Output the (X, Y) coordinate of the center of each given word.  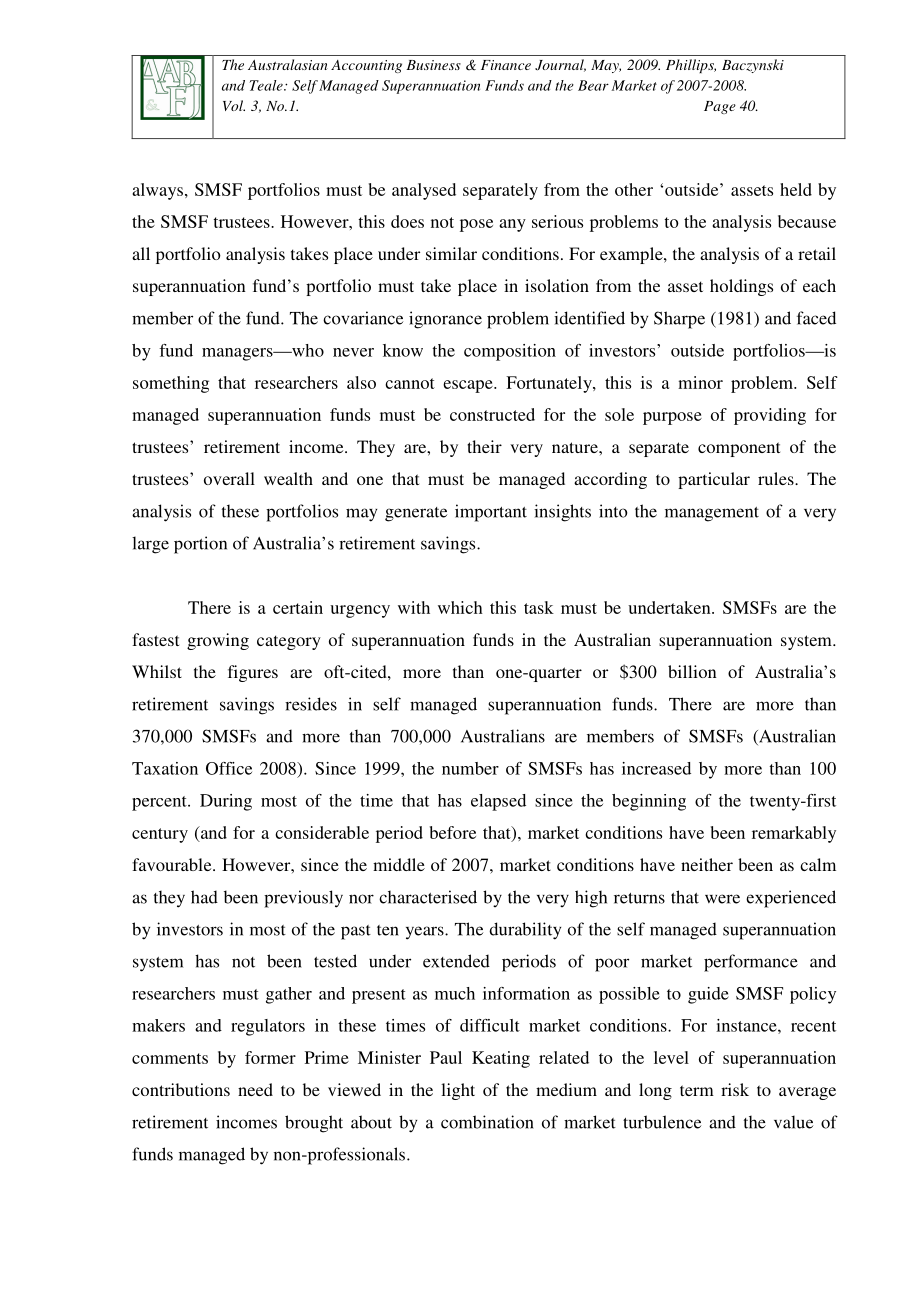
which (460, 607)
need (255, 1089)
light (458, 1091)
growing (218, 641)
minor (700, 382)
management (712, 514)
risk (735, 1089)
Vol (234, 105)
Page (720, 107)
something (171, 384)
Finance (506, 65)
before (453, 832)
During (226, 802)
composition (510, 352)
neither (707, 864)
